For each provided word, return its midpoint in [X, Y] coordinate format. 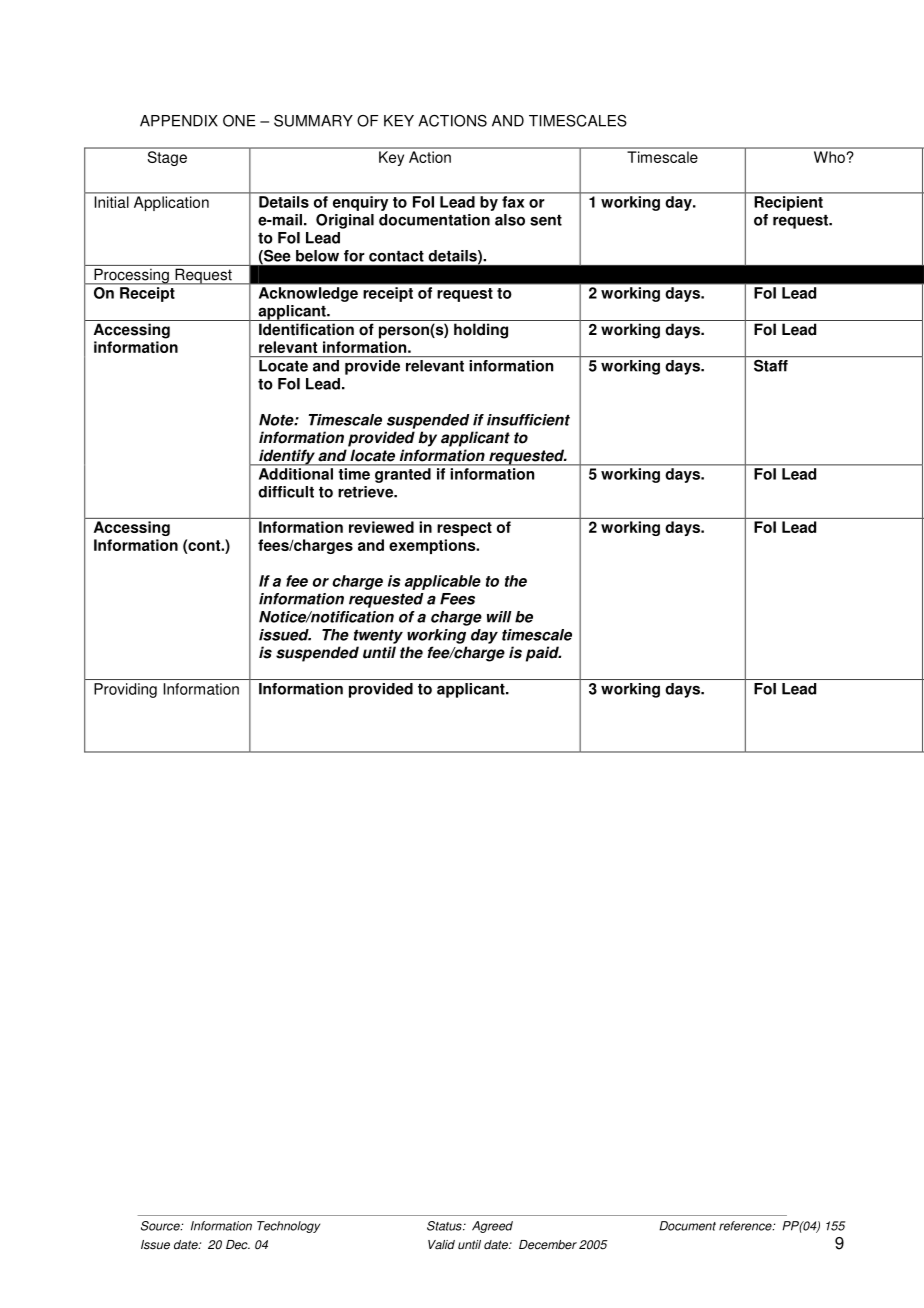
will [499, 617]
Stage [167, 158]
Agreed [492, 1227]
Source [161, 1226]
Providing [125, 690]
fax [513, 202]
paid [543, 654]
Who [829, 157]
